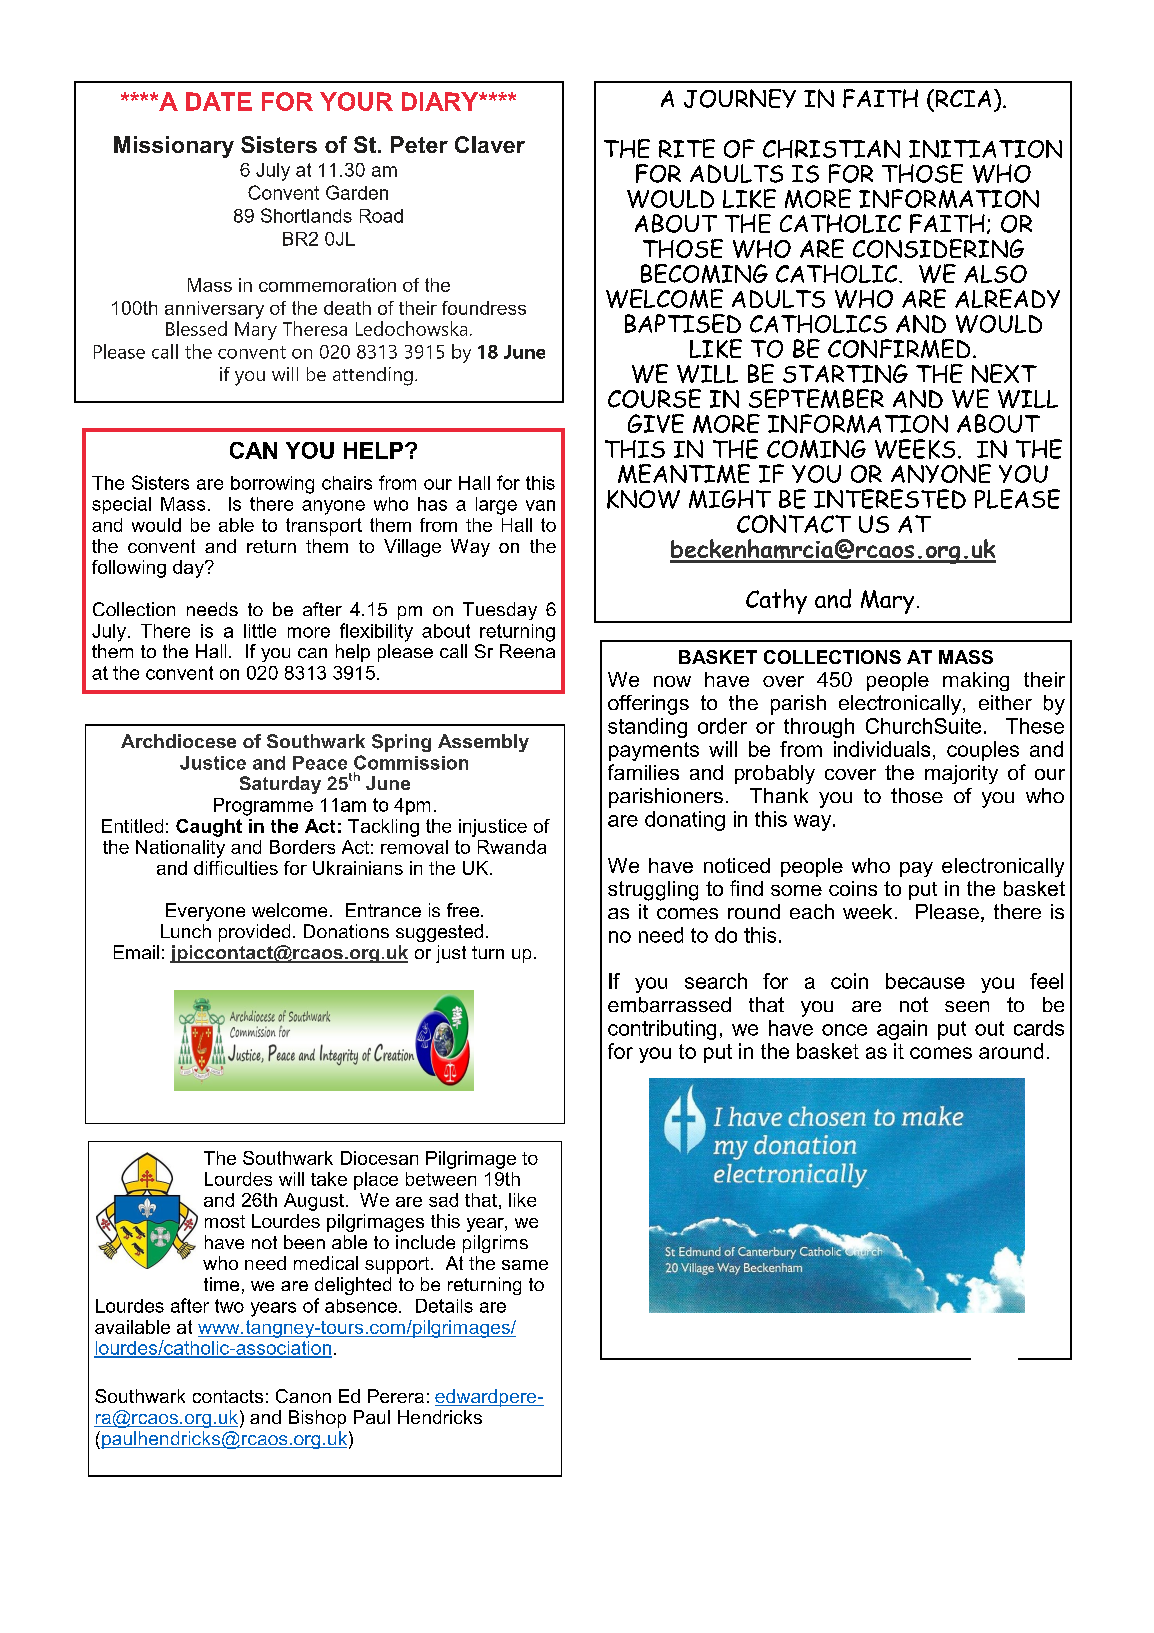 This page has height=1633, width=1154. What do you see at coordinates (985, 149) in the page?
I see `INITIATION` at bounding box center [985, 149].
